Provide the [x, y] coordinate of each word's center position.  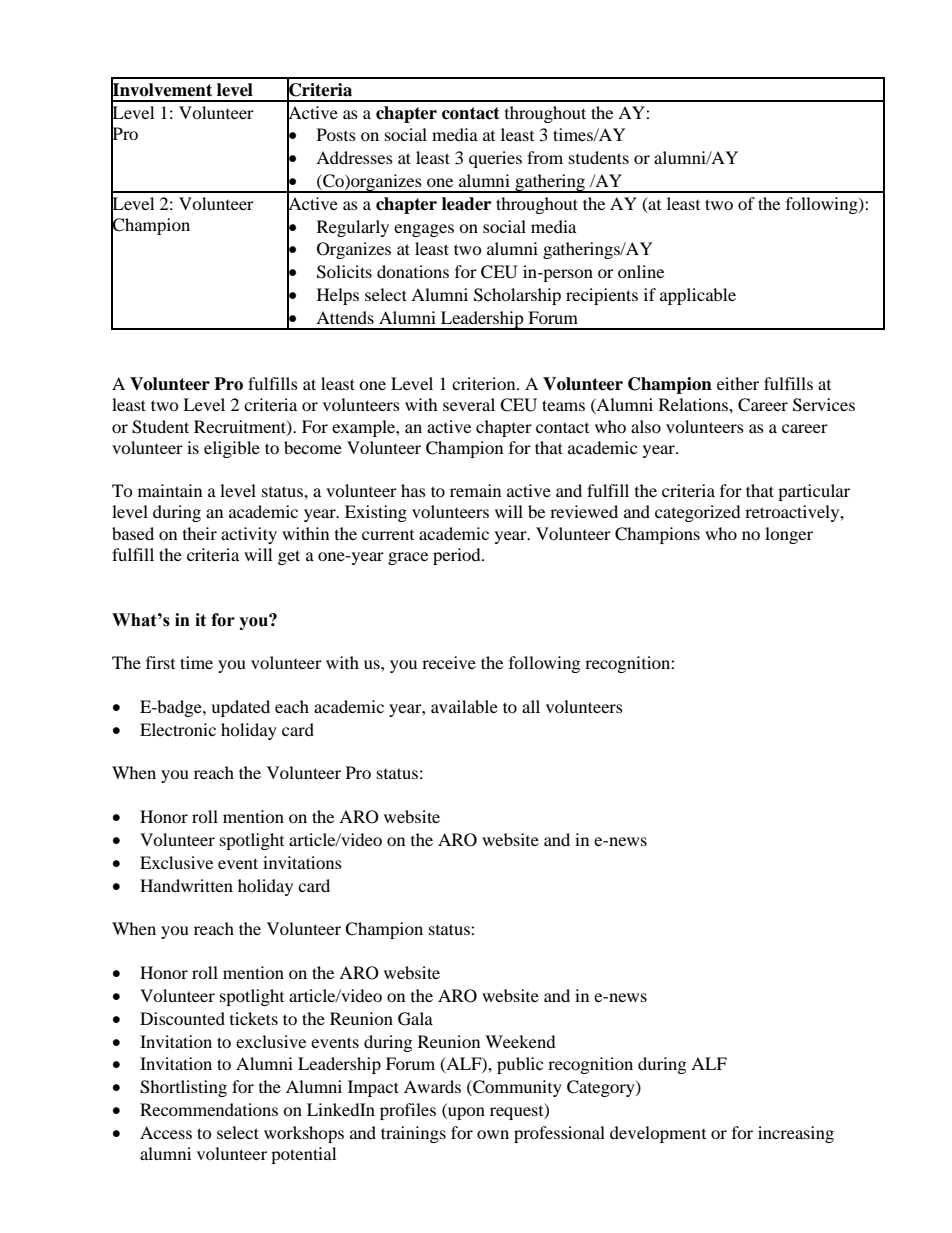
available [464, 706]
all [531, 706]
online [641, 271]
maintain [170, 490]
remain [475, 490]
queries [495, 159]
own [493, 1134]
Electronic [178, 729]
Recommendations [209, 1109]
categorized [698, 513]
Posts [336, 134]
